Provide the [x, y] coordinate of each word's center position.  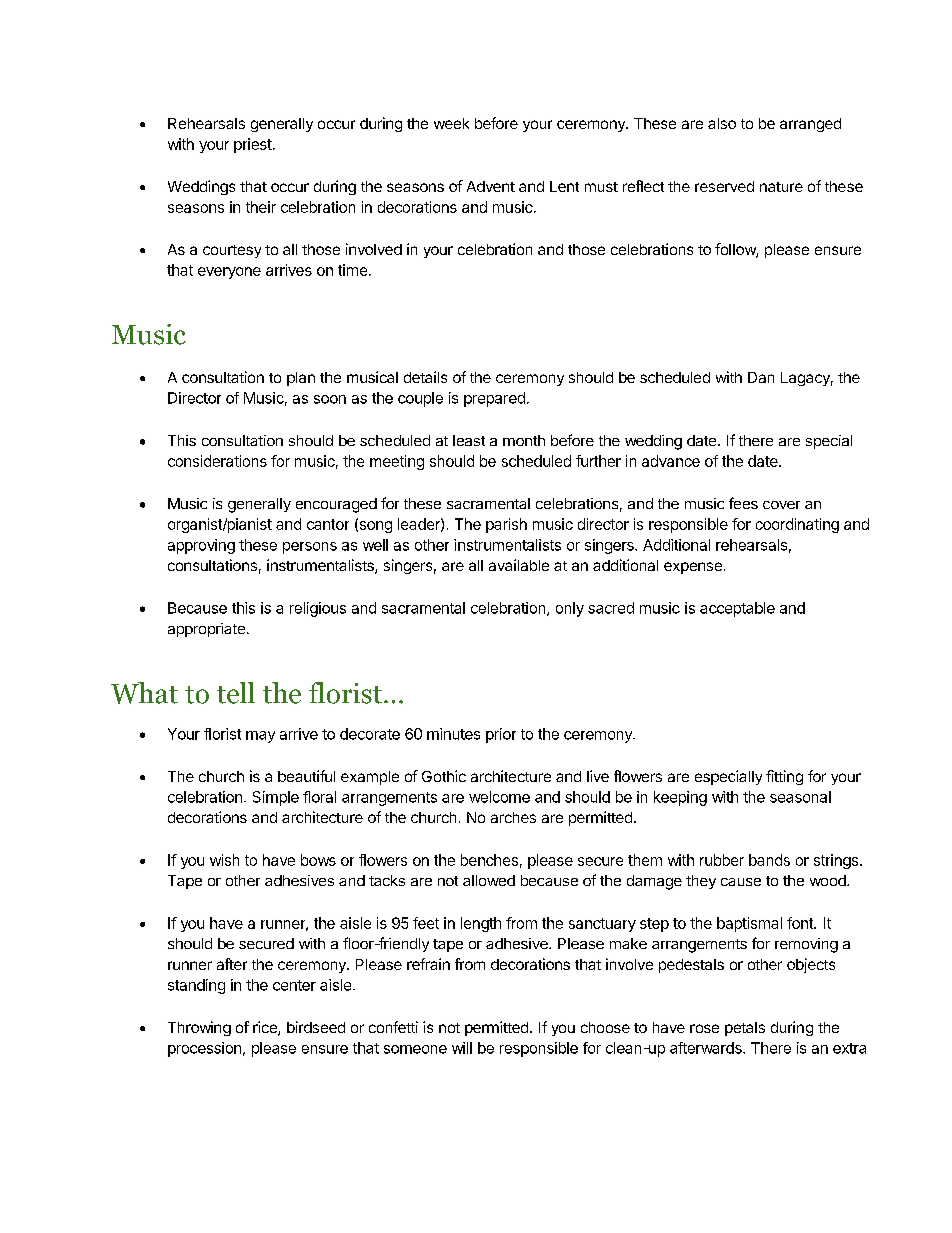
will [462, 1048]
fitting [784, 777]
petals [745, 1029]
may [260, 737]
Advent [491, 186]
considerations [217, 461]
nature [781, 187]
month [524, 440]
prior [501, 735]
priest [254, 145]
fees [743, 503]
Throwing [199, 1028]
